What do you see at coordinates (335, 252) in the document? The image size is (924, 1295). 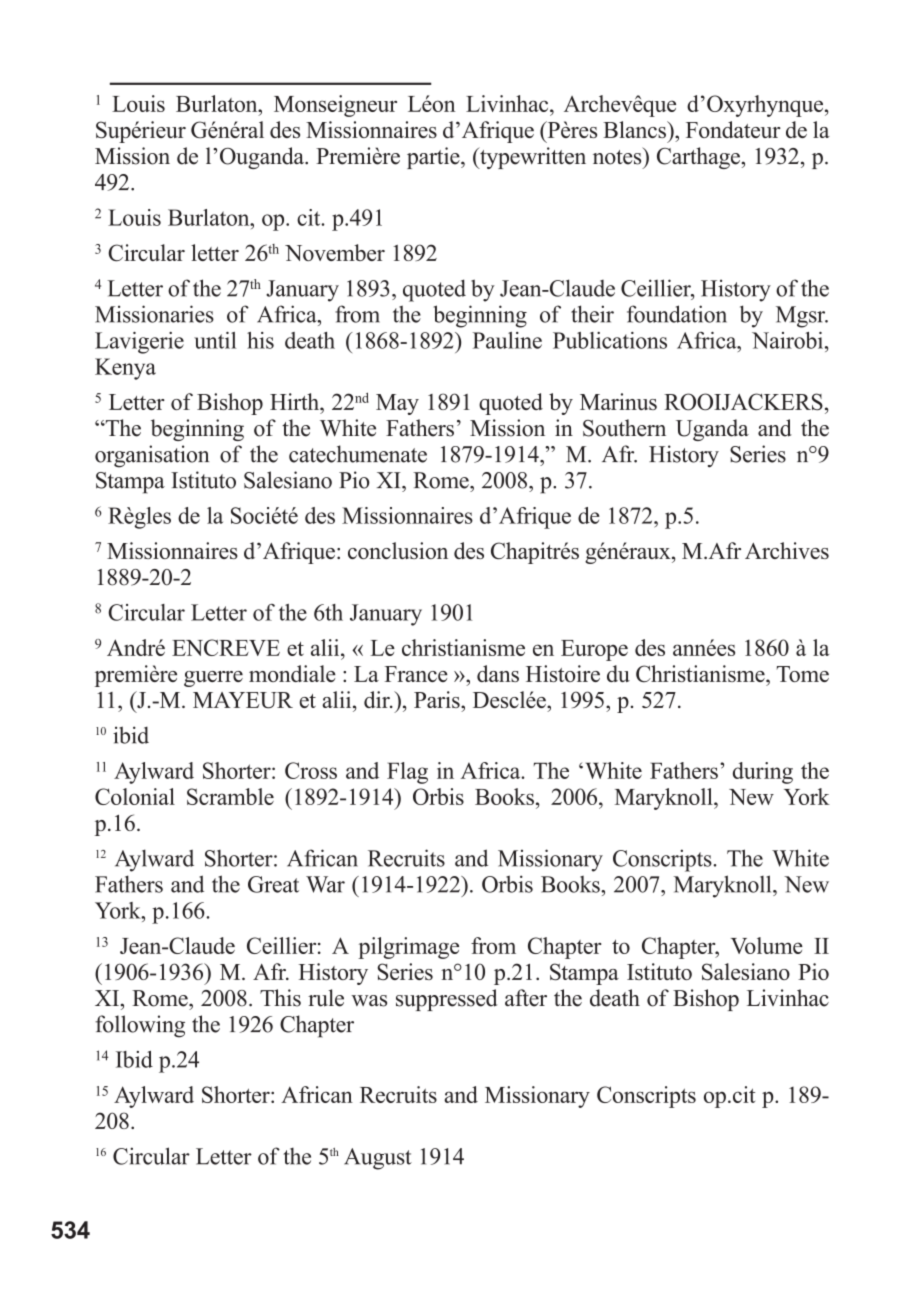 I see `November` at bounding box center [335, 252].
